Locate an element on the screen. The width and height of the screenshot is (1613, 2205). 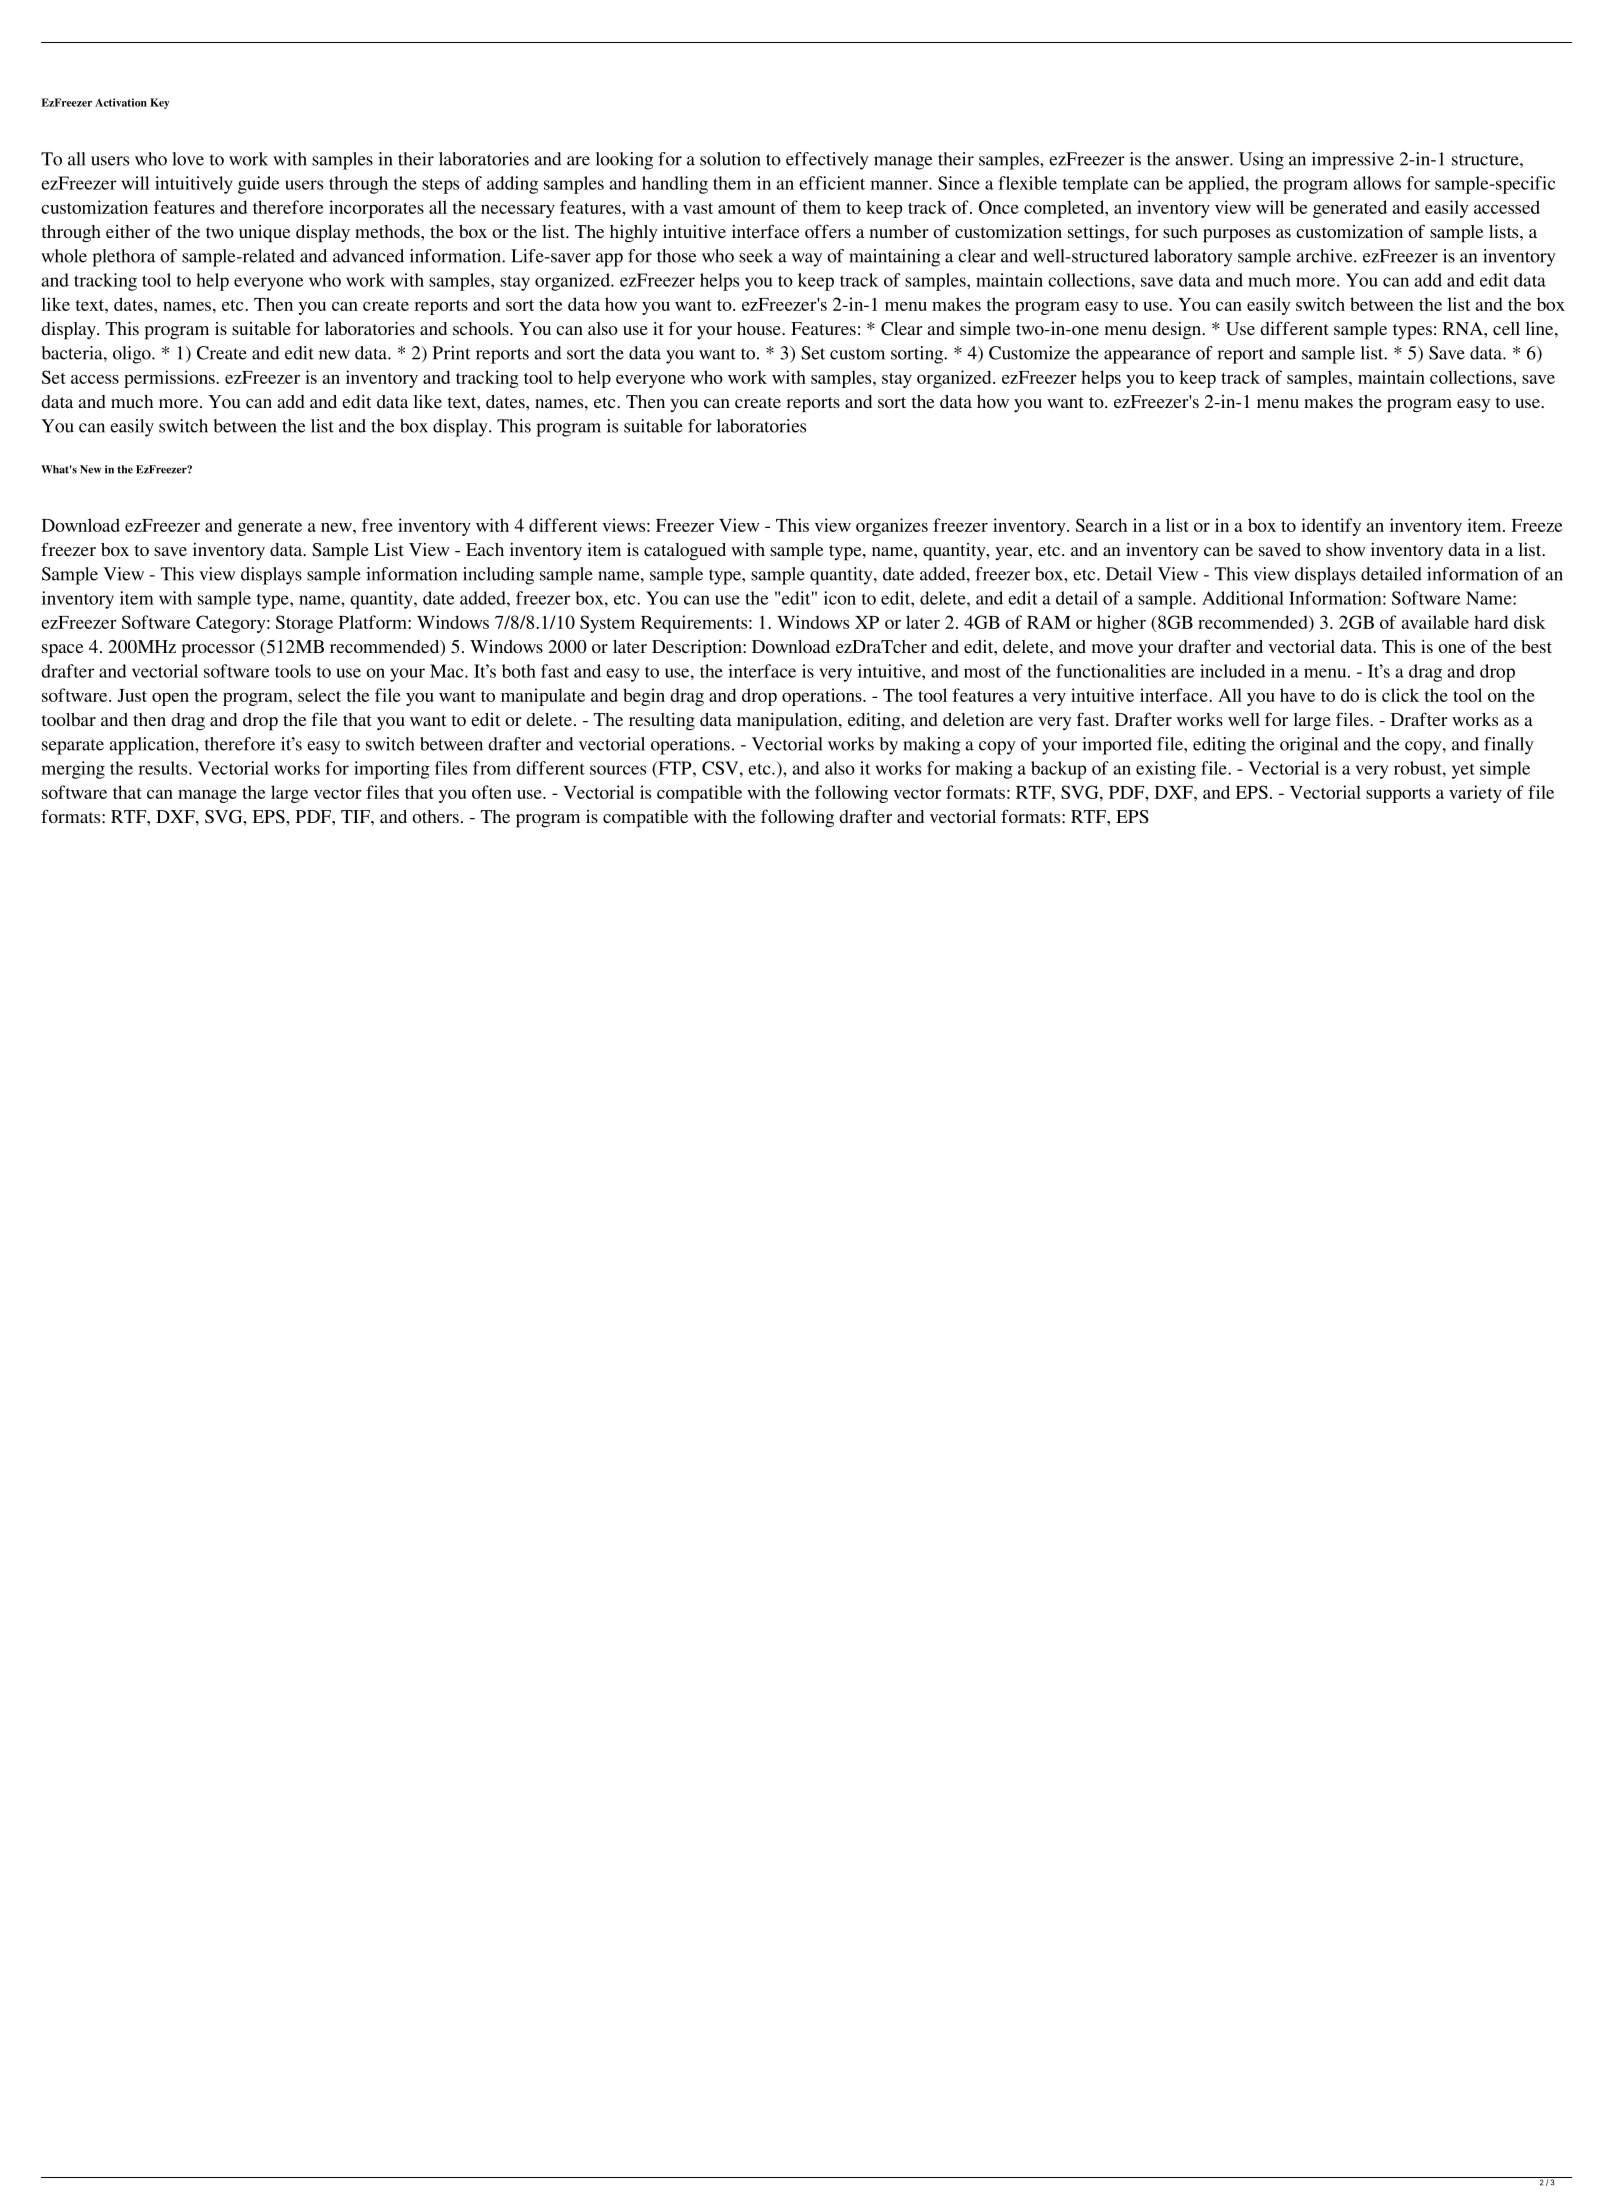
permissions is located at coordinates (170, 379).
